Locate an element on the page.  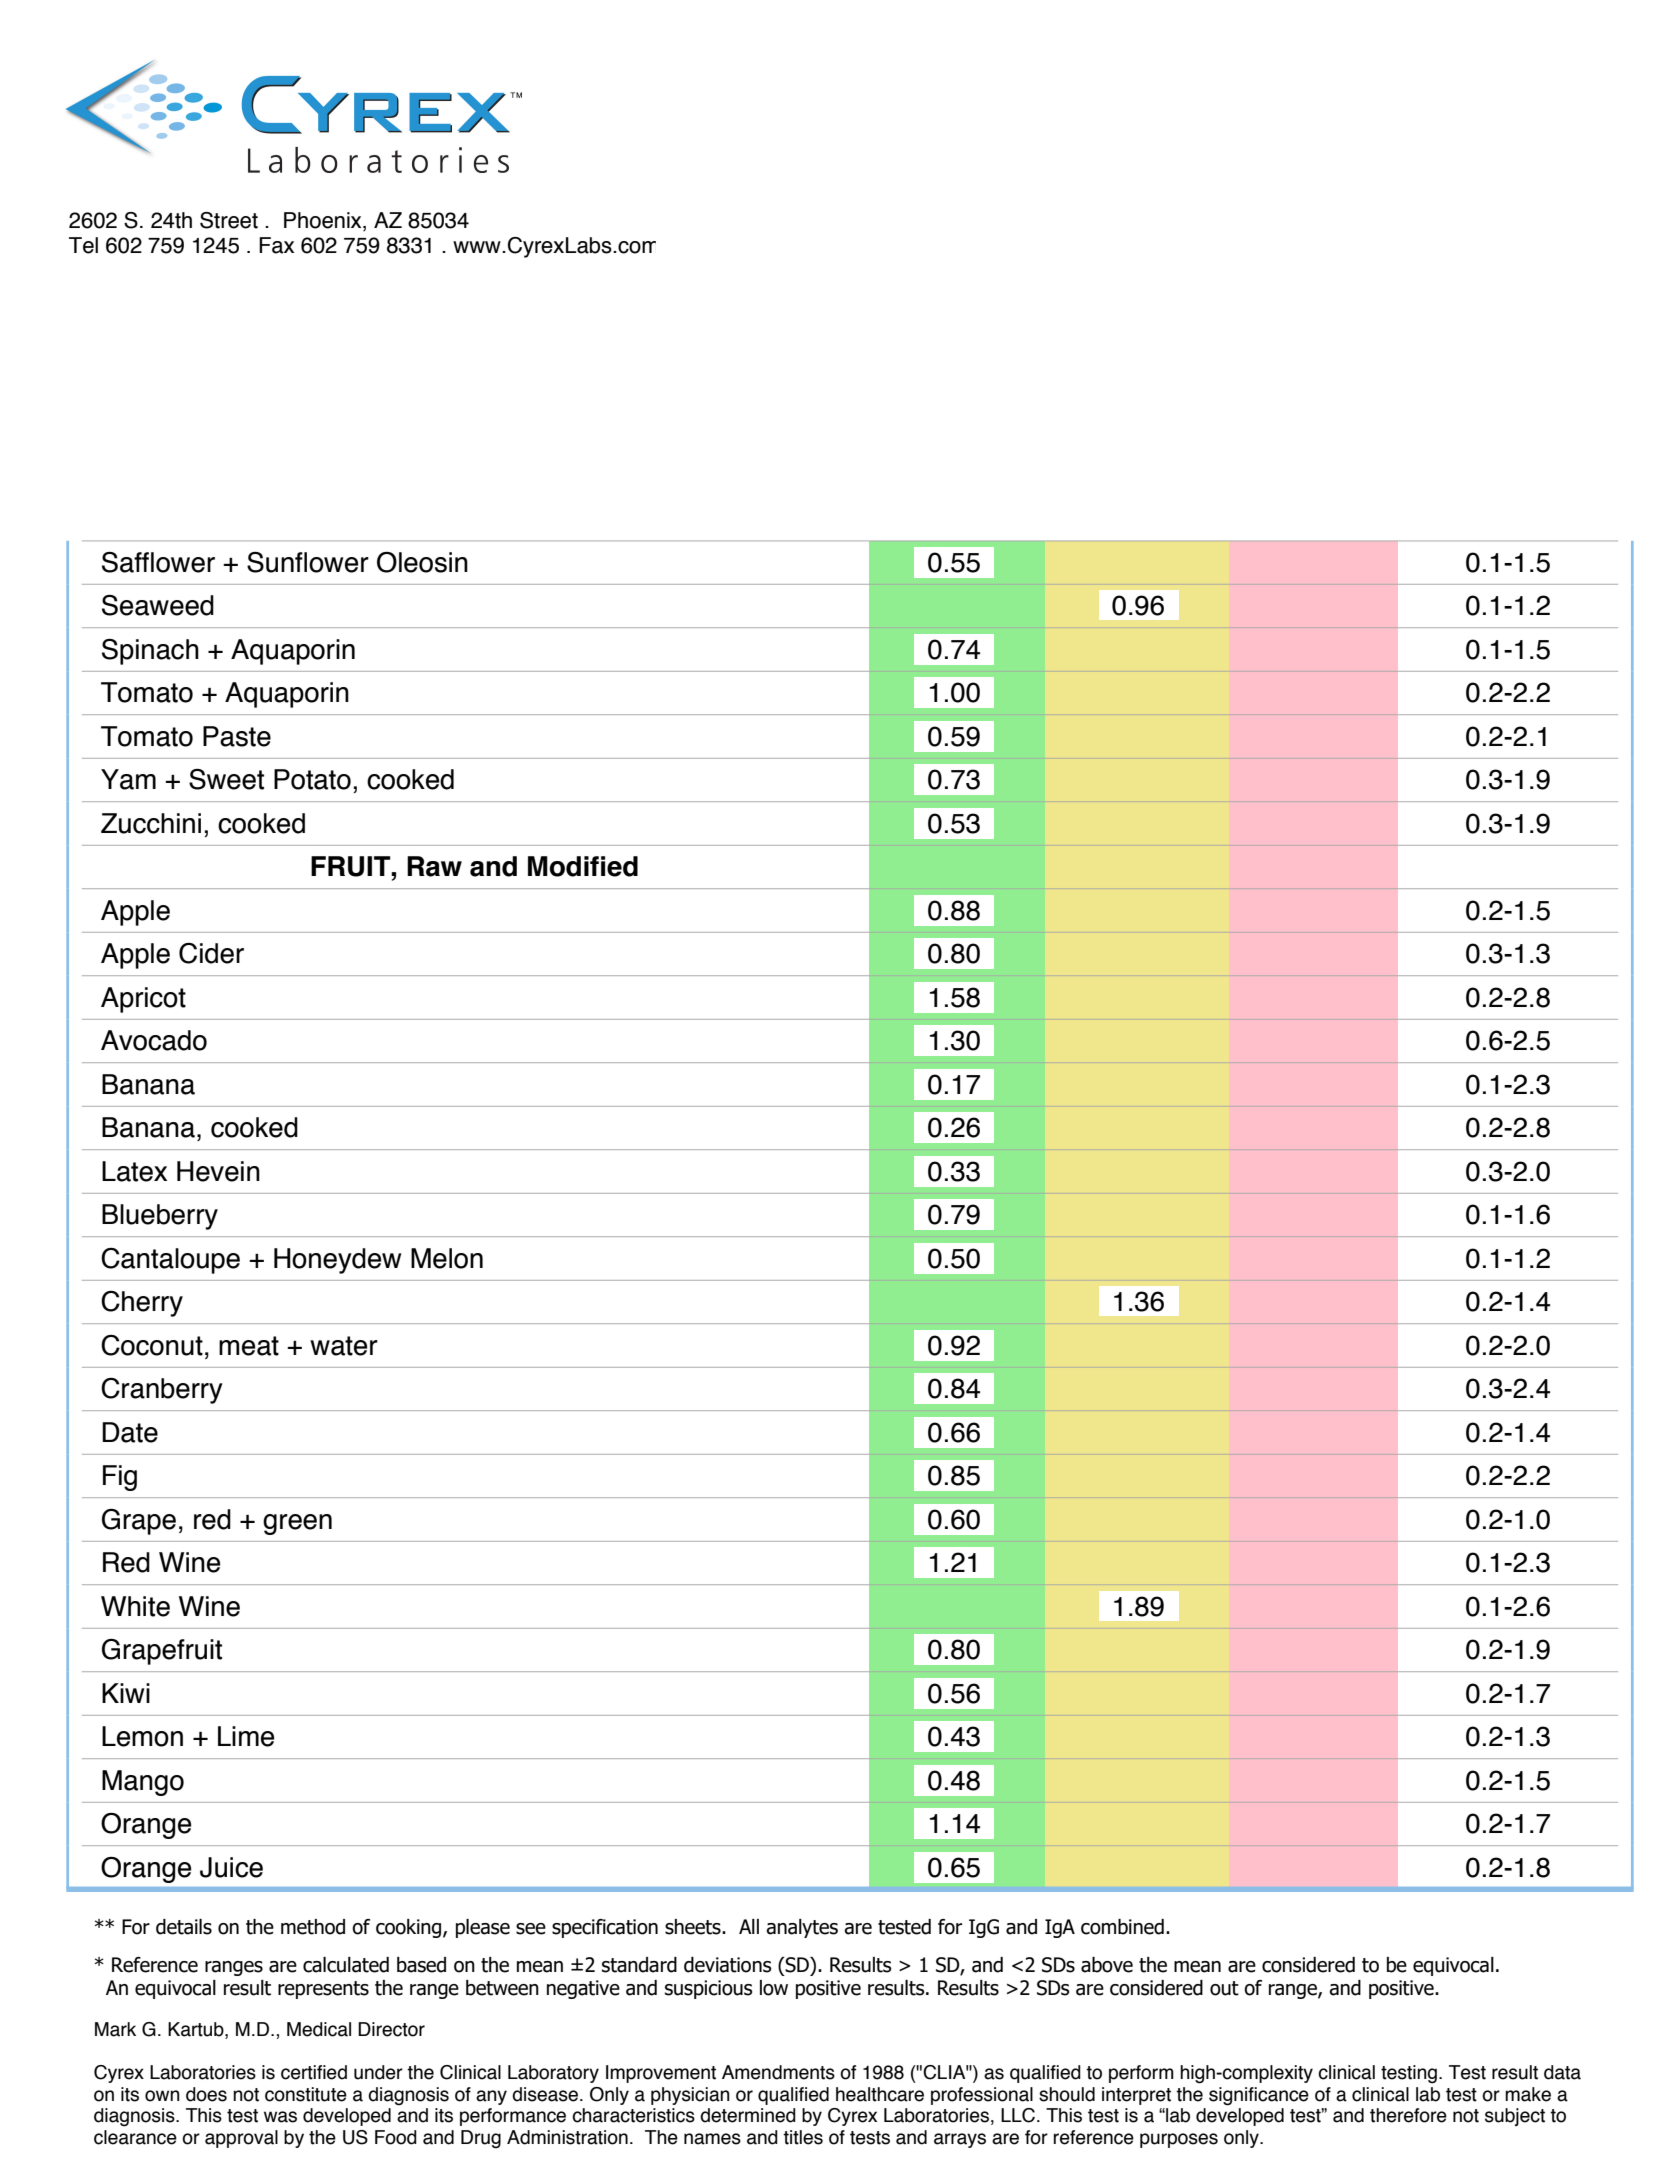
Phoenix is located at coordinates (324, 221).
